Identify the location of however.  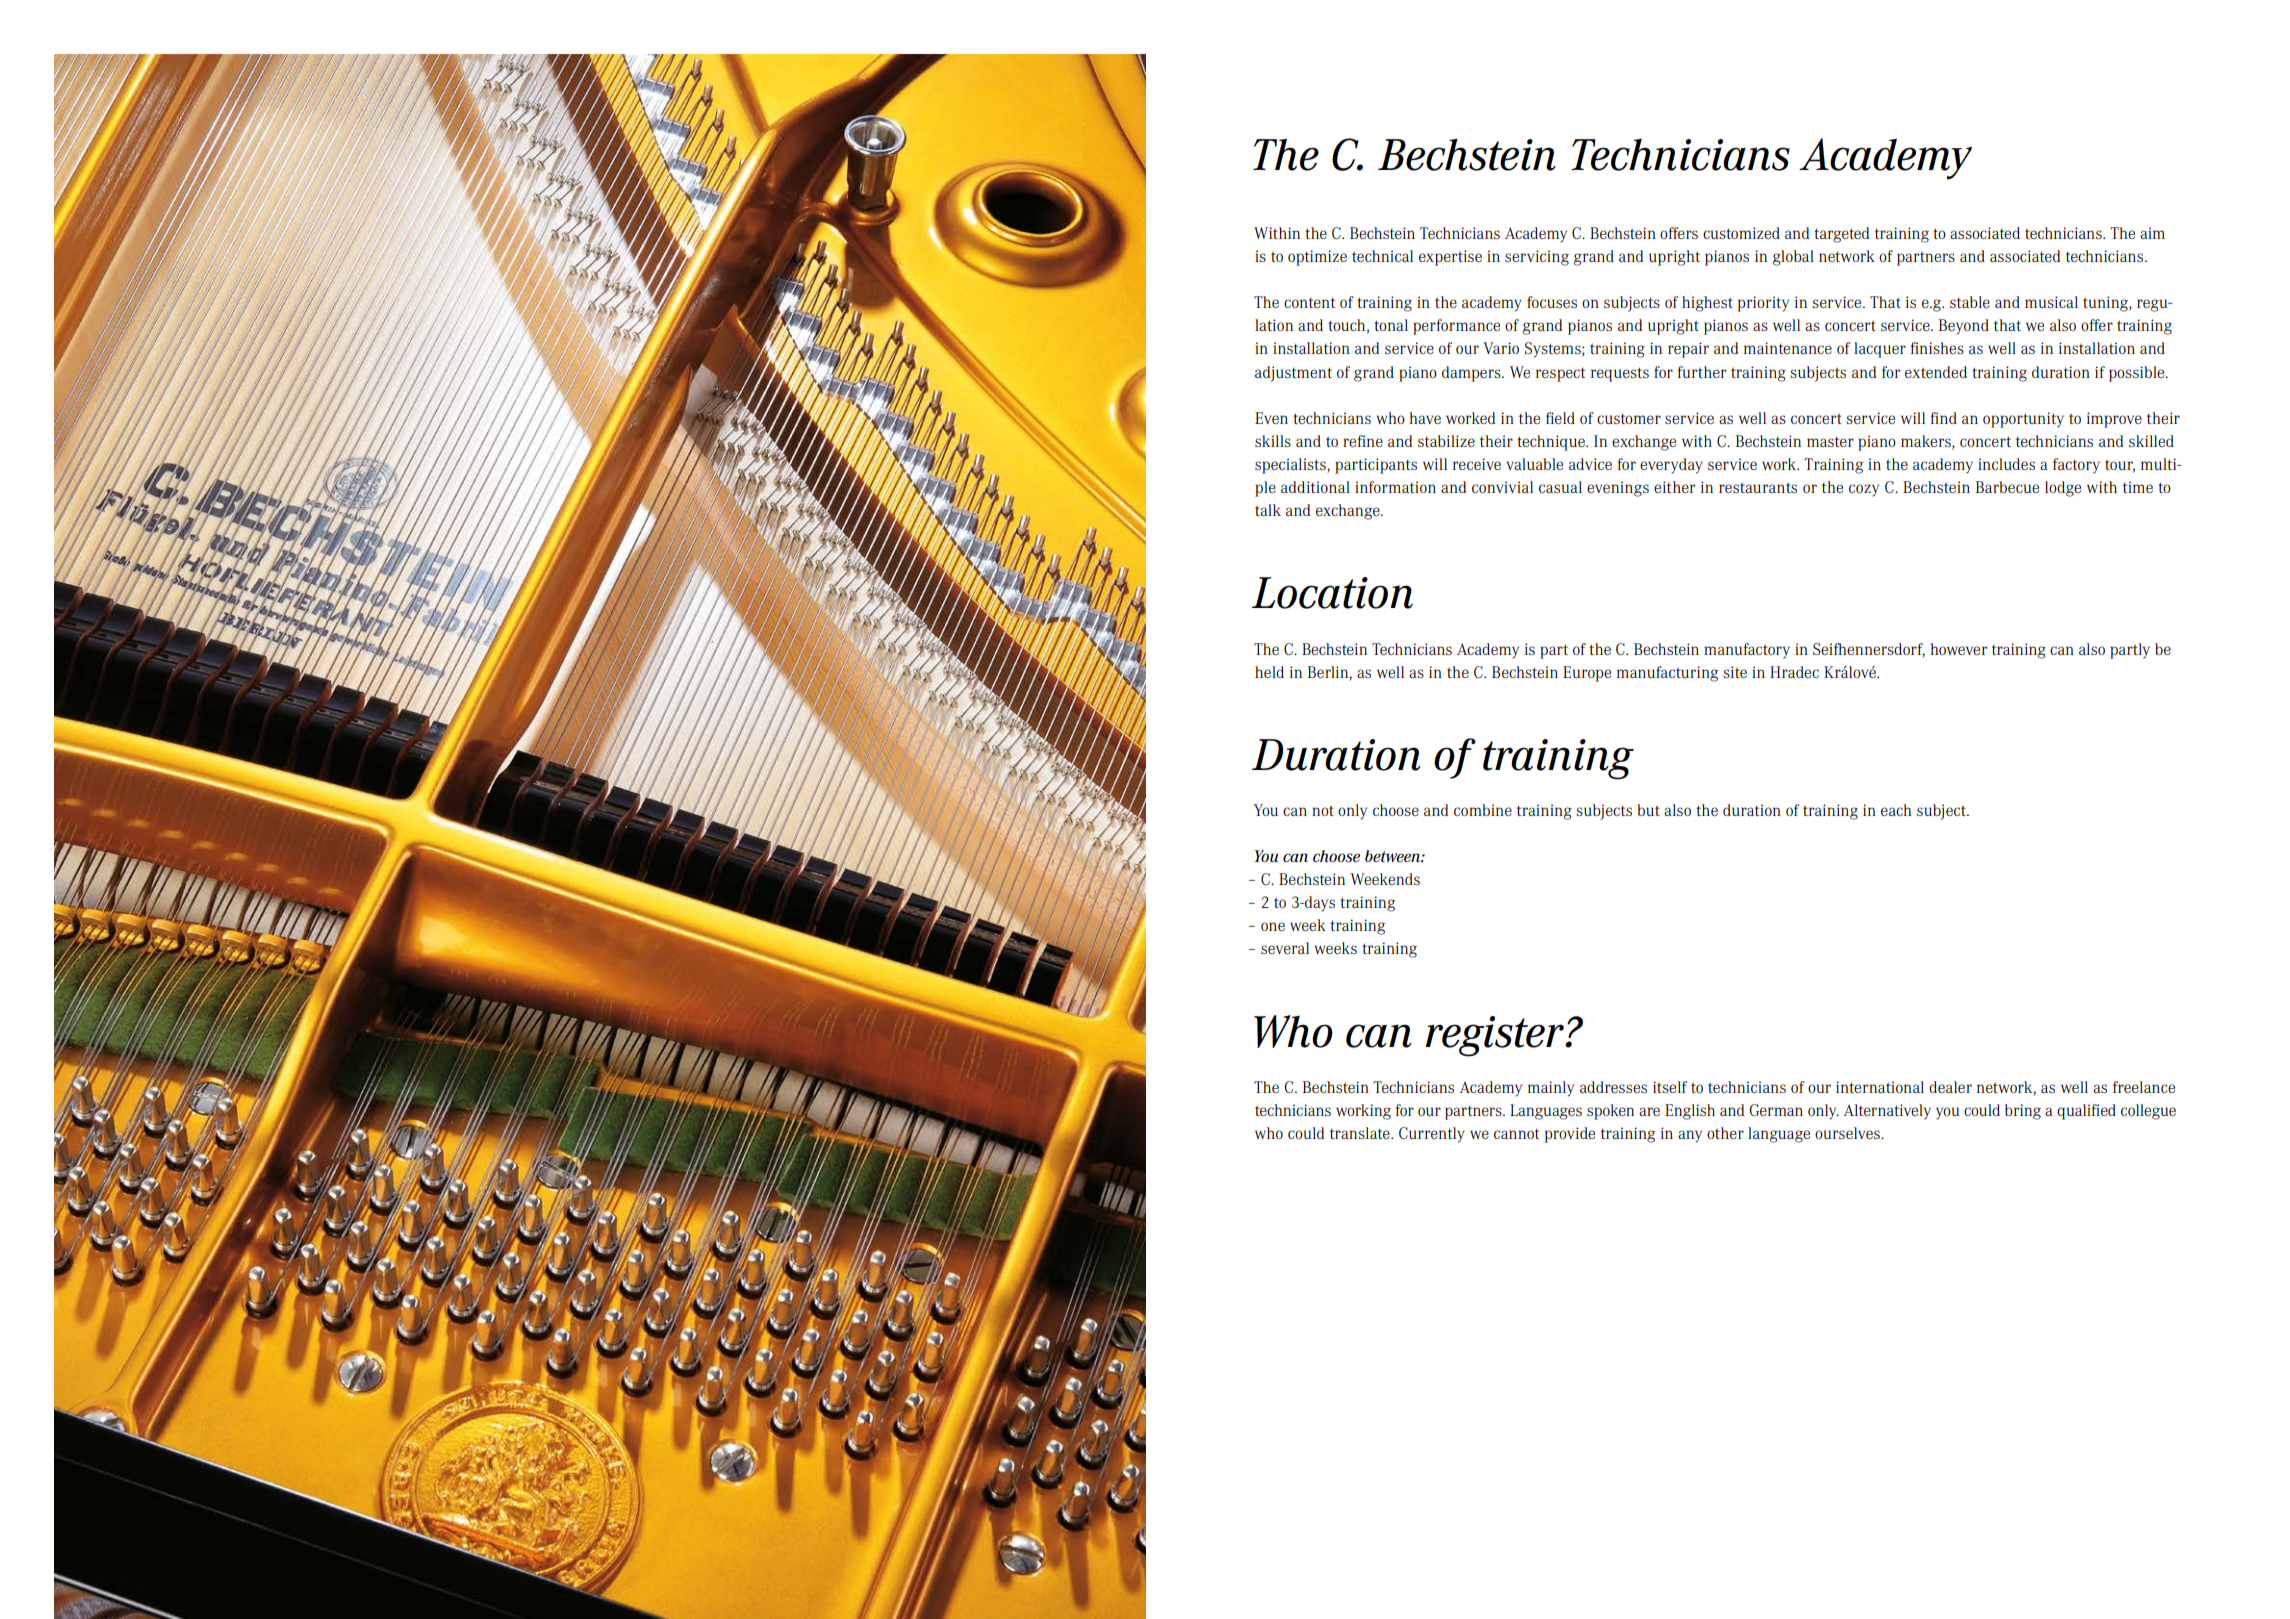
(1958, 649).
